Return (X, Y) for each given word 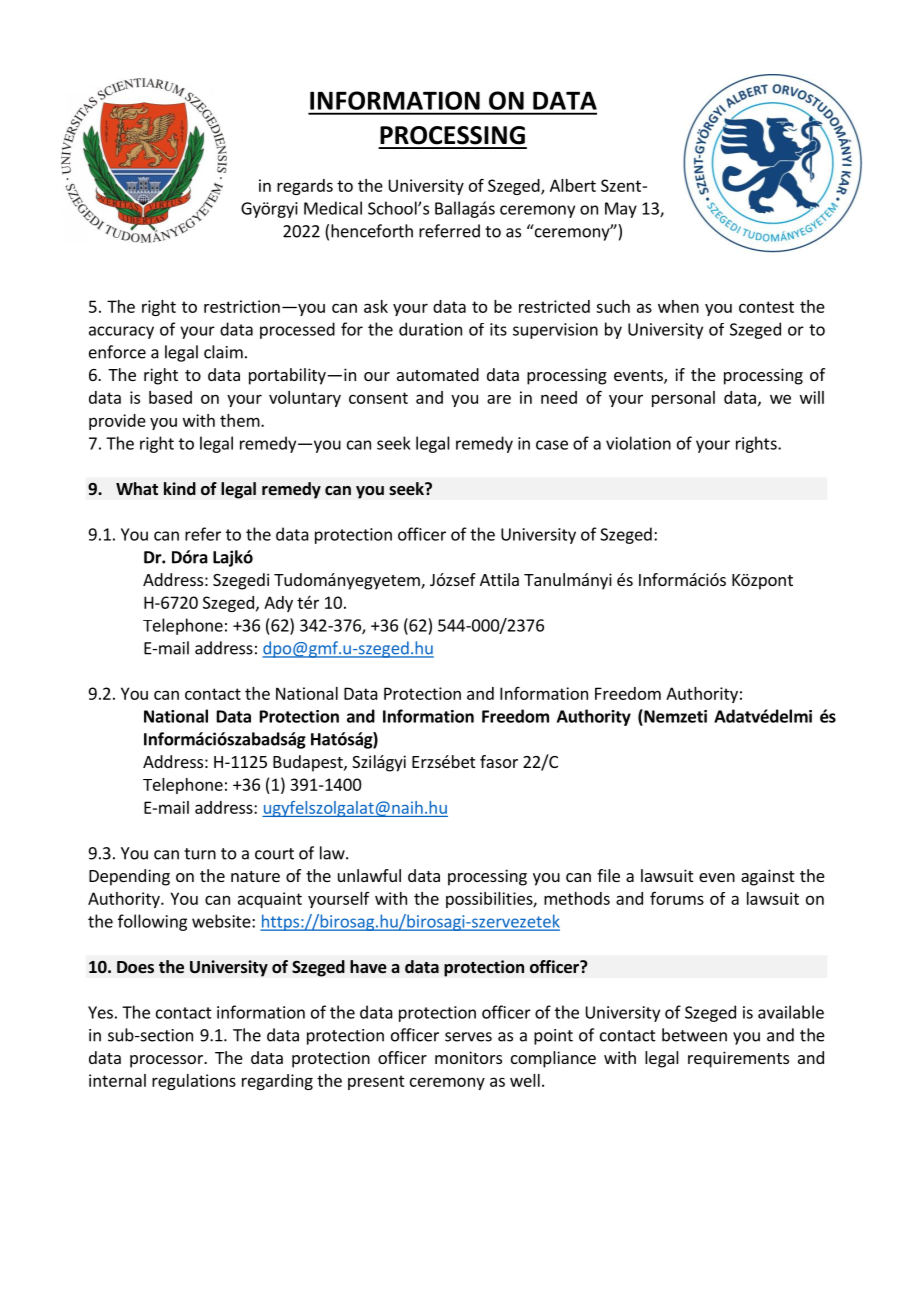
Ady (278, 604)
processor (167, 1061)
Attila (499, 579)
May (621, 210)
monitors (468, 1057)
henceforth (372, 231)
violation (638, 443)
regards (305, 187)
